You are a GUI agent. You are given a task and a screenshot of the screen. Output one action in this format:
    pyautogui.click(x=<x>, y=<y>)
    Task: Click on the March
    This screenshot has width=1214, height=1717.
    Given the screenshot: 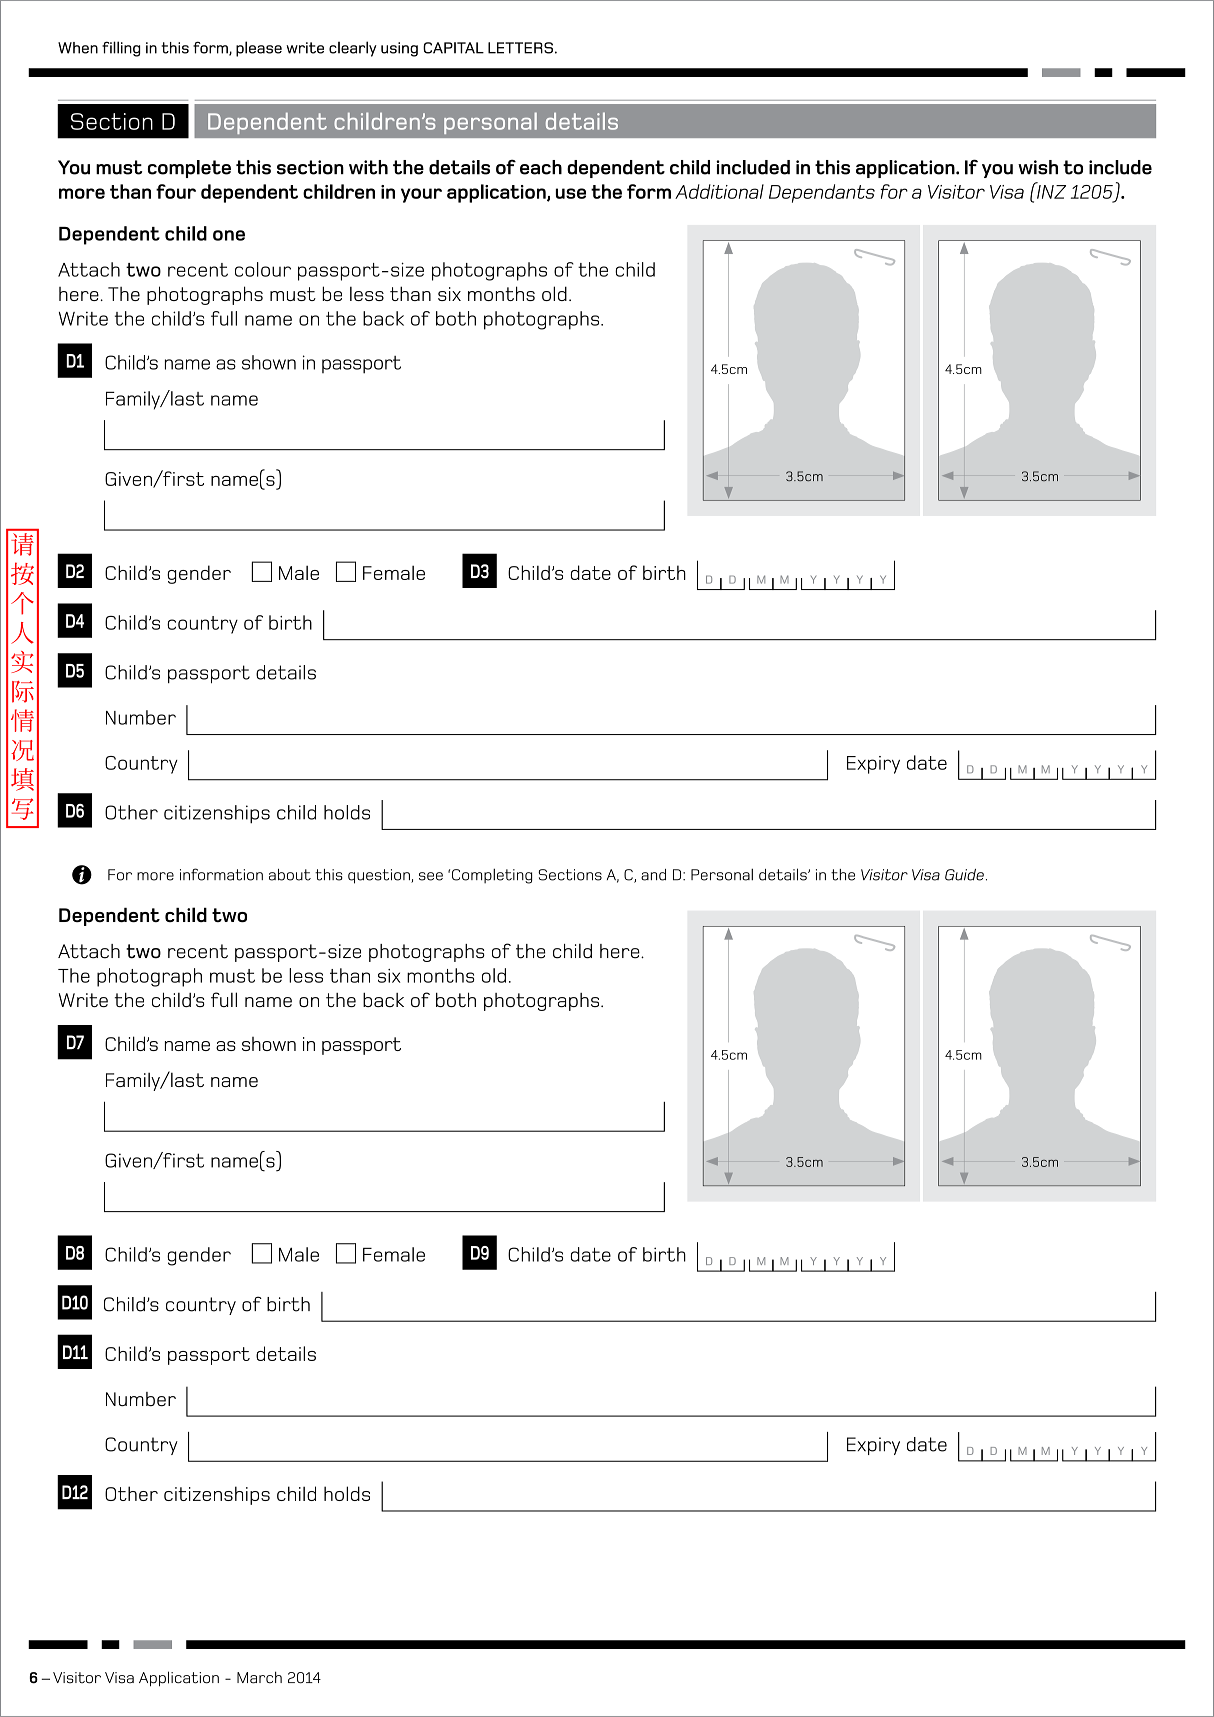 What is the action you would take?
    pyautogui.click(x=259, y=1677)
